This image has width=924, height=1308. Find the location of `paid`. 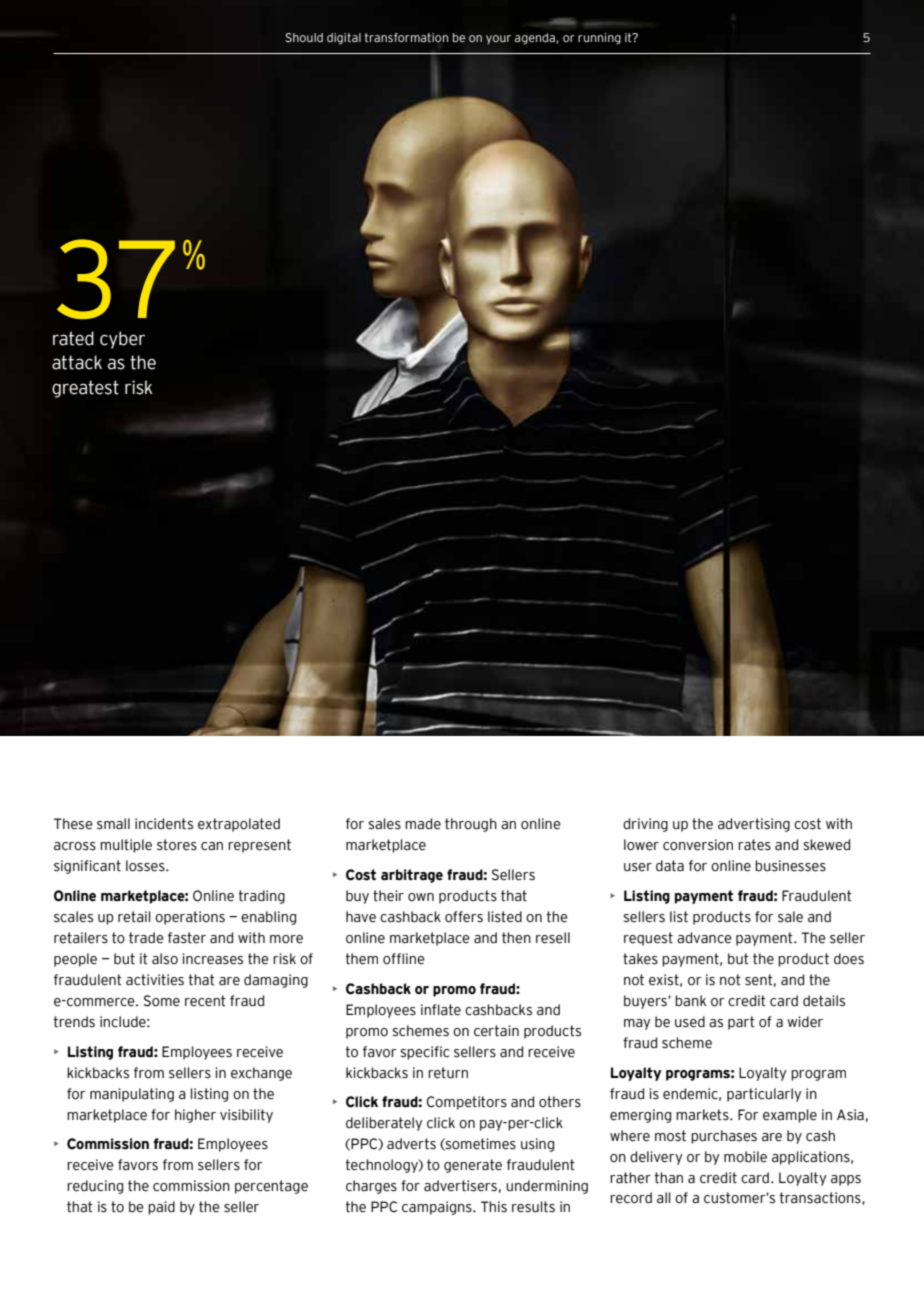

paid is located at coordinates (161, 1208).
